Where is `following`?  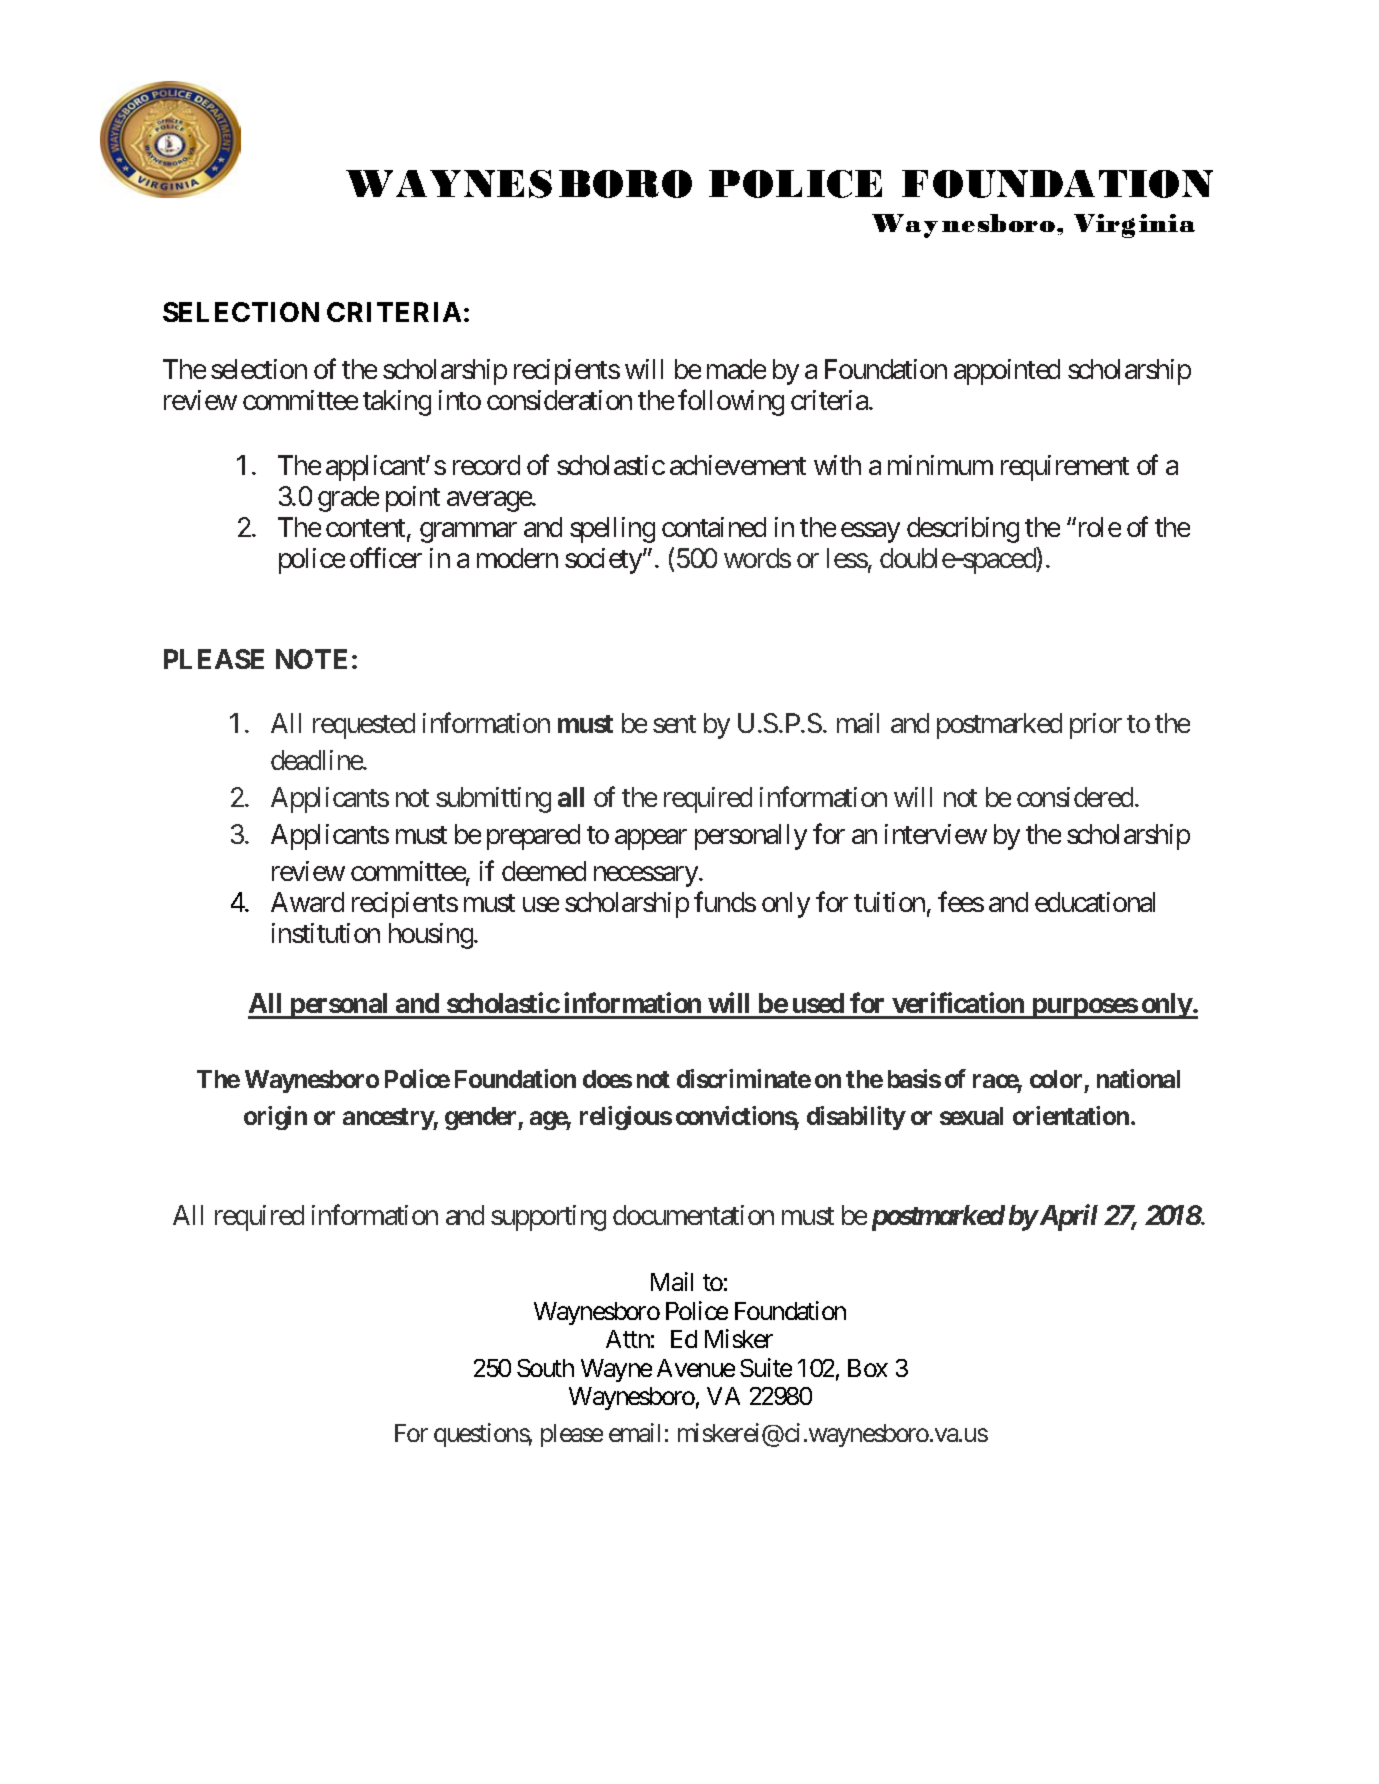 following is located at coordinates (731, 403).
